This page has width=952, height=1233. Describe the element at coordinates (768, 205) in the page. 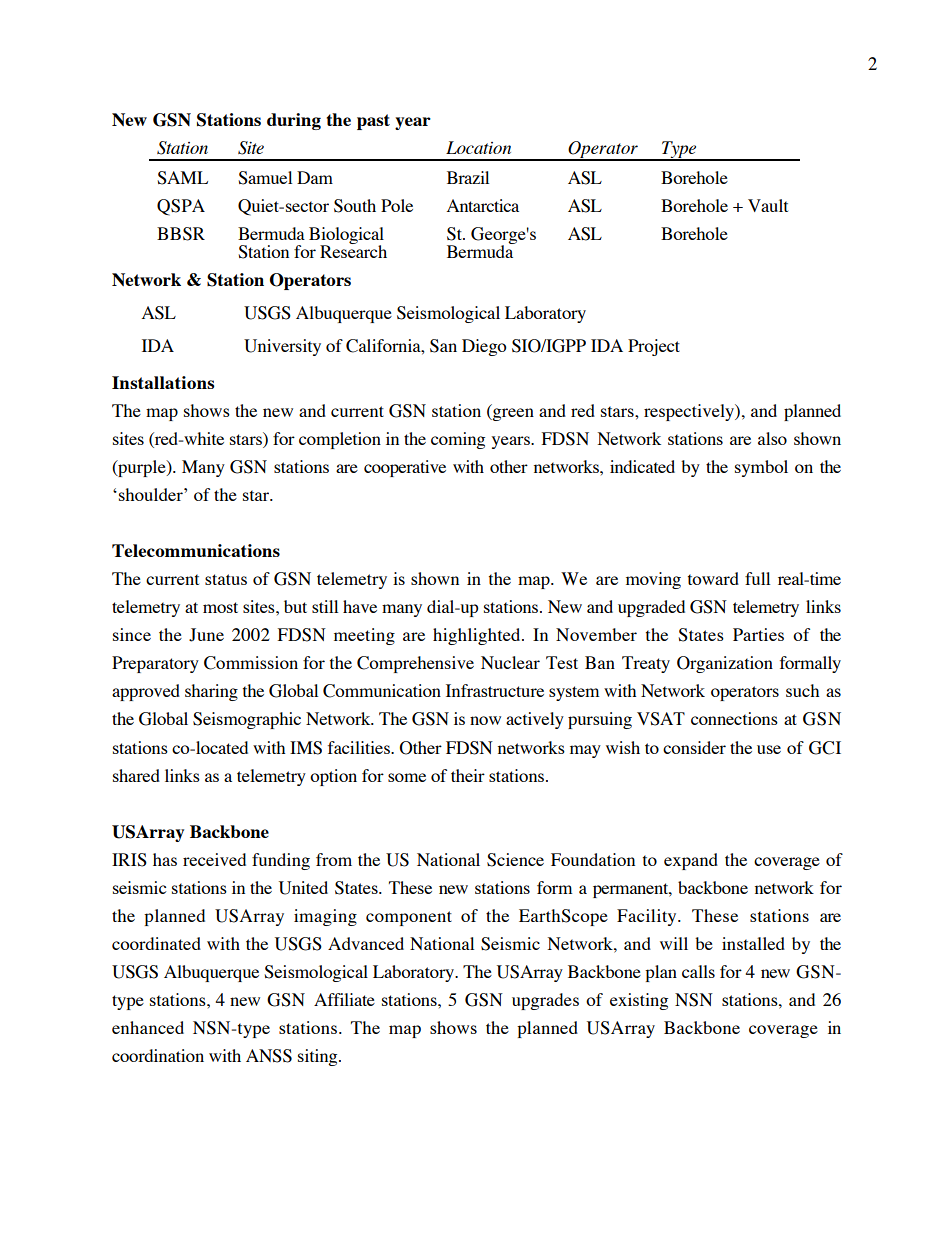

I see `Vault` at that location.
